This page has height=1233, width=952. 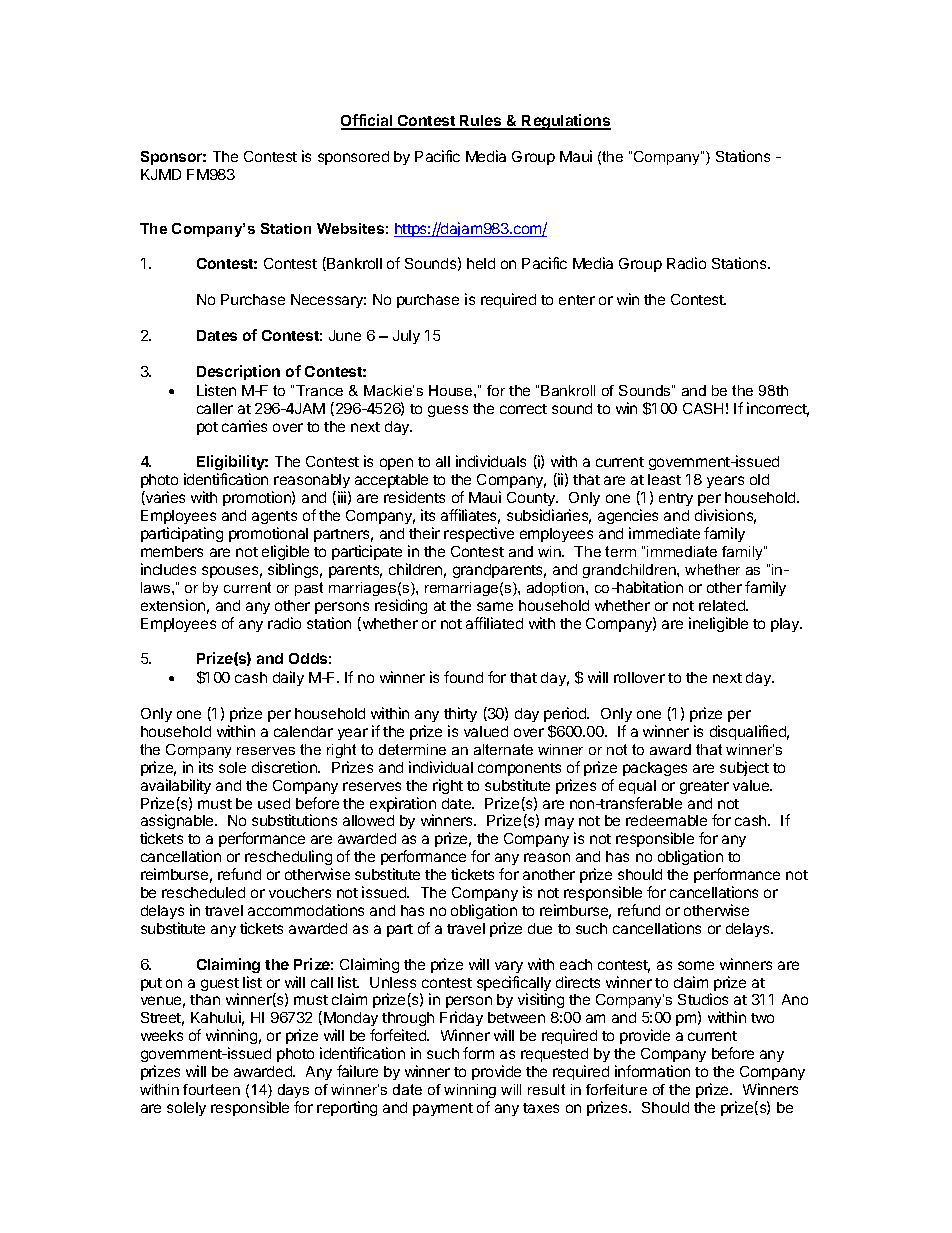 I want to click on related, so click(x=723, y=605).
